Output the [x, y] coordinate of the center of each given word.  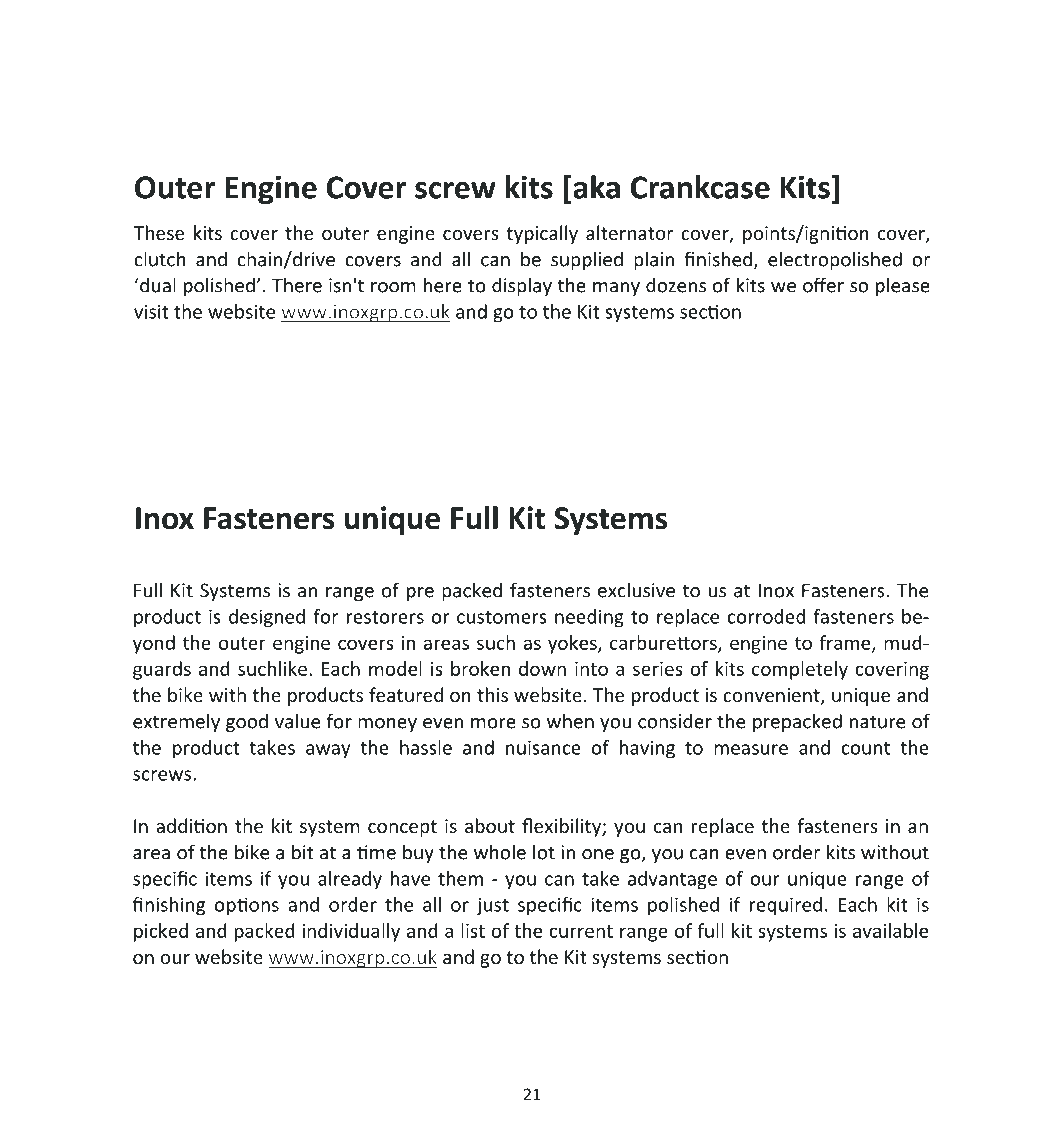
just [493, 906]
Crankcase [700, 187]
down [542, 668]
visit [151, 311]
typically [542, 234]
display [522, 286]
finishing [169, 906]
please [903, 286]
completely [800, 670]
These [159, 232]
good [247, 722]
